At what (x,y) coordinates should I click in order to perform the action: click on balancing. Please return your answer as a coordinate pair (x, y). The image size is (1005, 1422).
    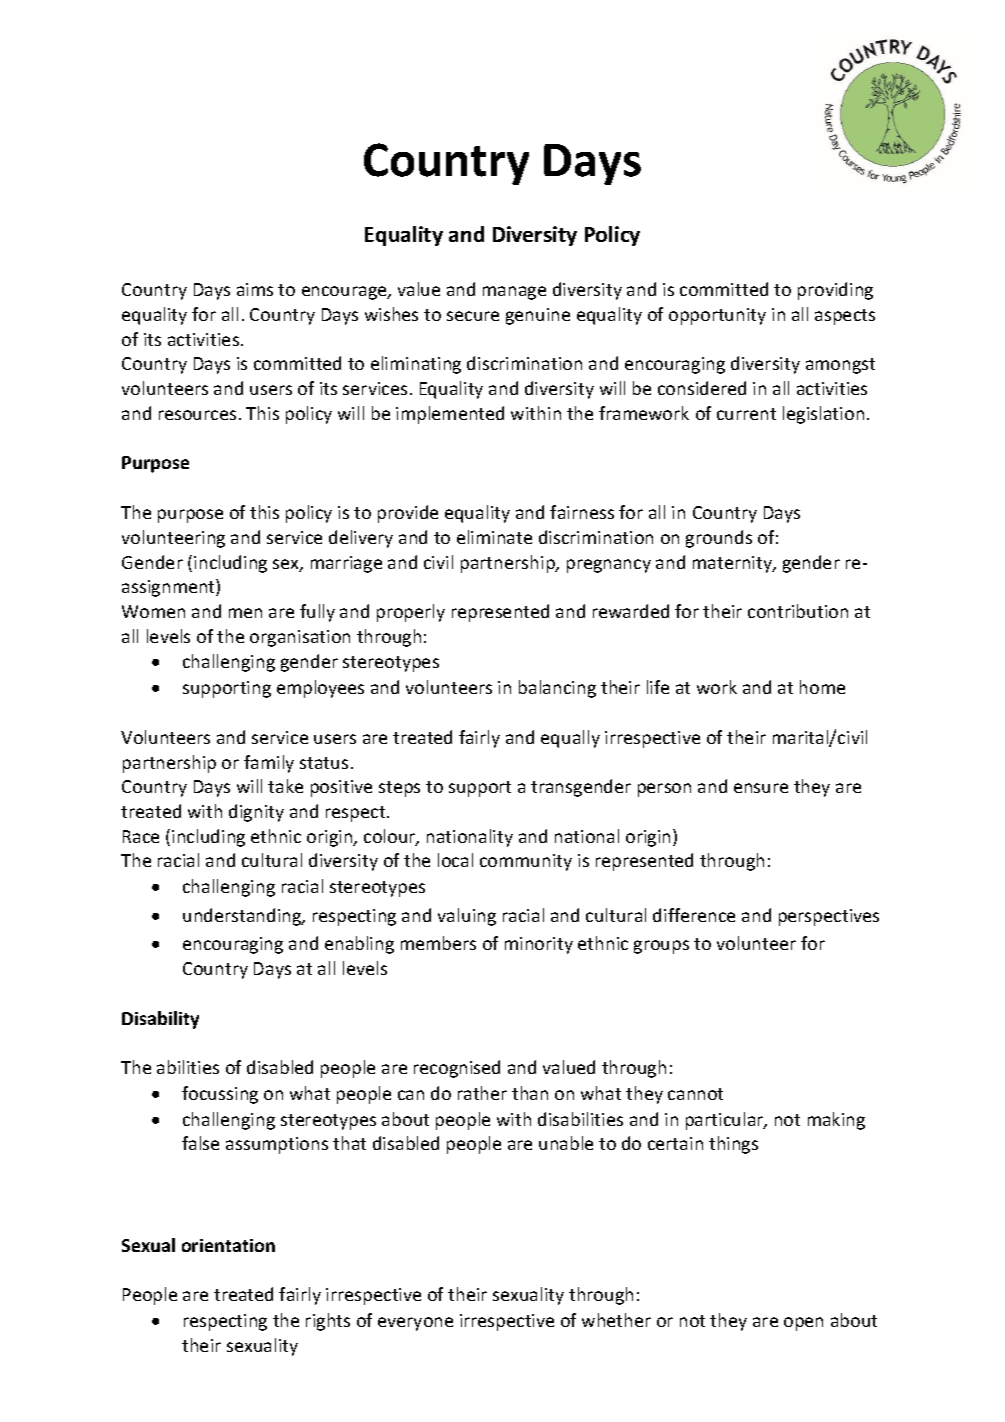
    Looking at the image, I should click on (557, 689).
